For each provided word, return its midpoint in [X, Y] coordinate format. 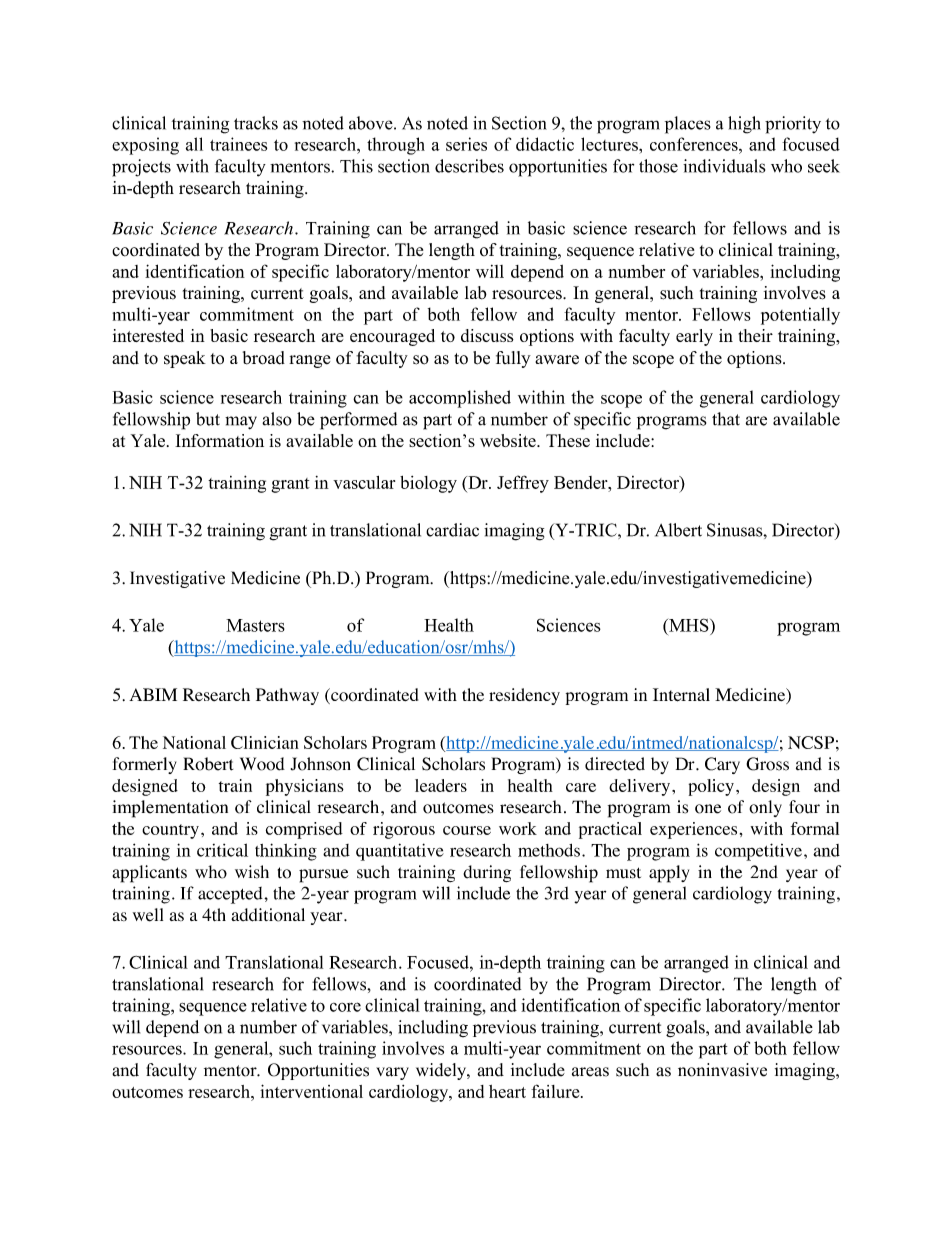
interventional [311, 1091]
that [726, 419]
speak [185, 359]
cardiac [452, 530]
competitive [758, 852]
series [466, 144]
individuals [724, 166]
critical [222, 850]
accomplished [460, 399]
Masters [255, 625]
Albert [678, 530]
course [467, 830]
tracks [256, 123]
